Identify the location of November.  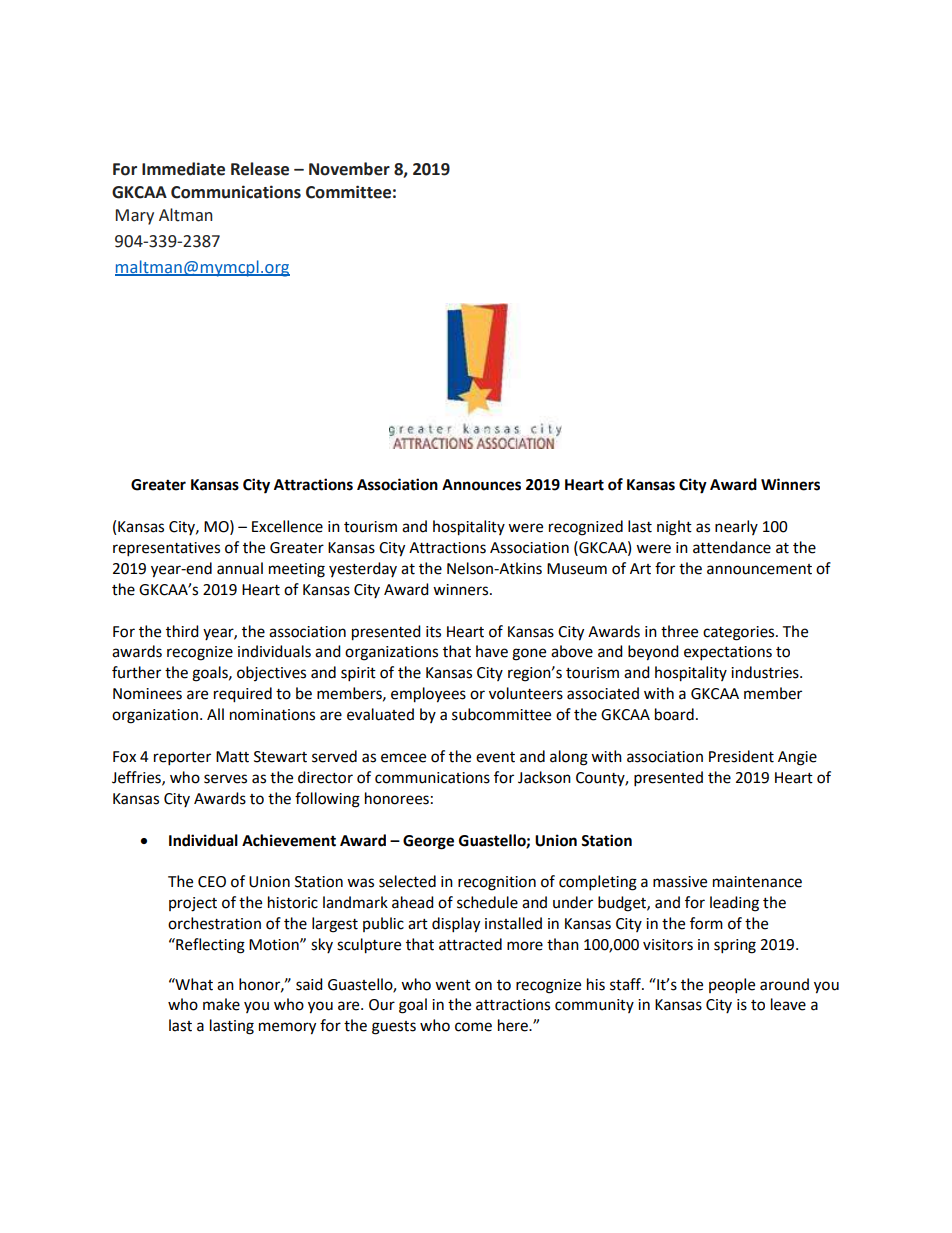
(349, 169).
